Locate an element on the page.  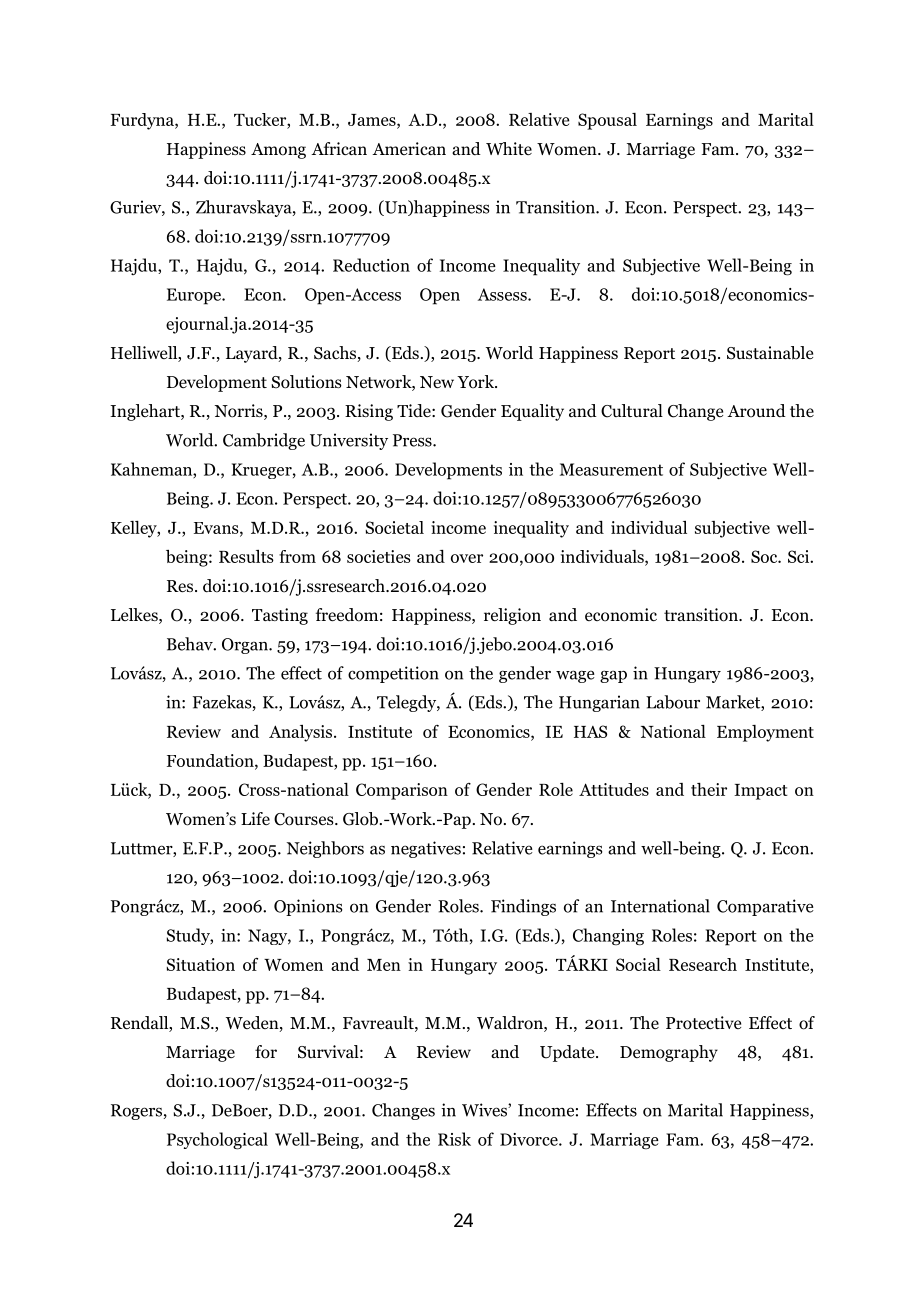
Organ is located at coordinates (246, 646).
